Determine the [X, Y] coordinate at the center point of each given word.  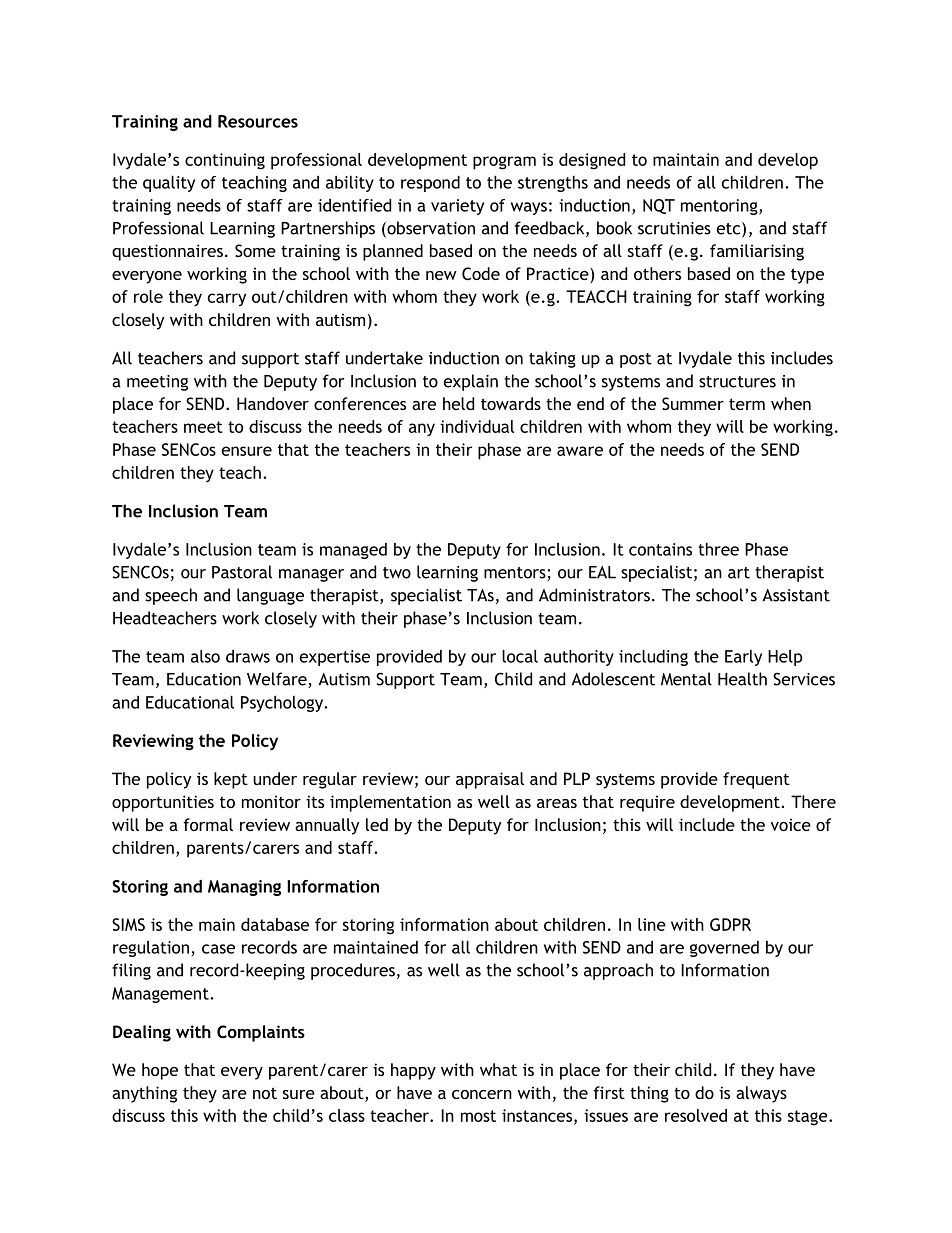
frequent [756, 780]
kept [231, 780]
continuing [225, 161]
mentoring [720, 207]
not [265, 1093]
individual [477, 426]
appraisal [490, 780]
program [504, 163]
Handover [273, 403]
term [747, 404]
